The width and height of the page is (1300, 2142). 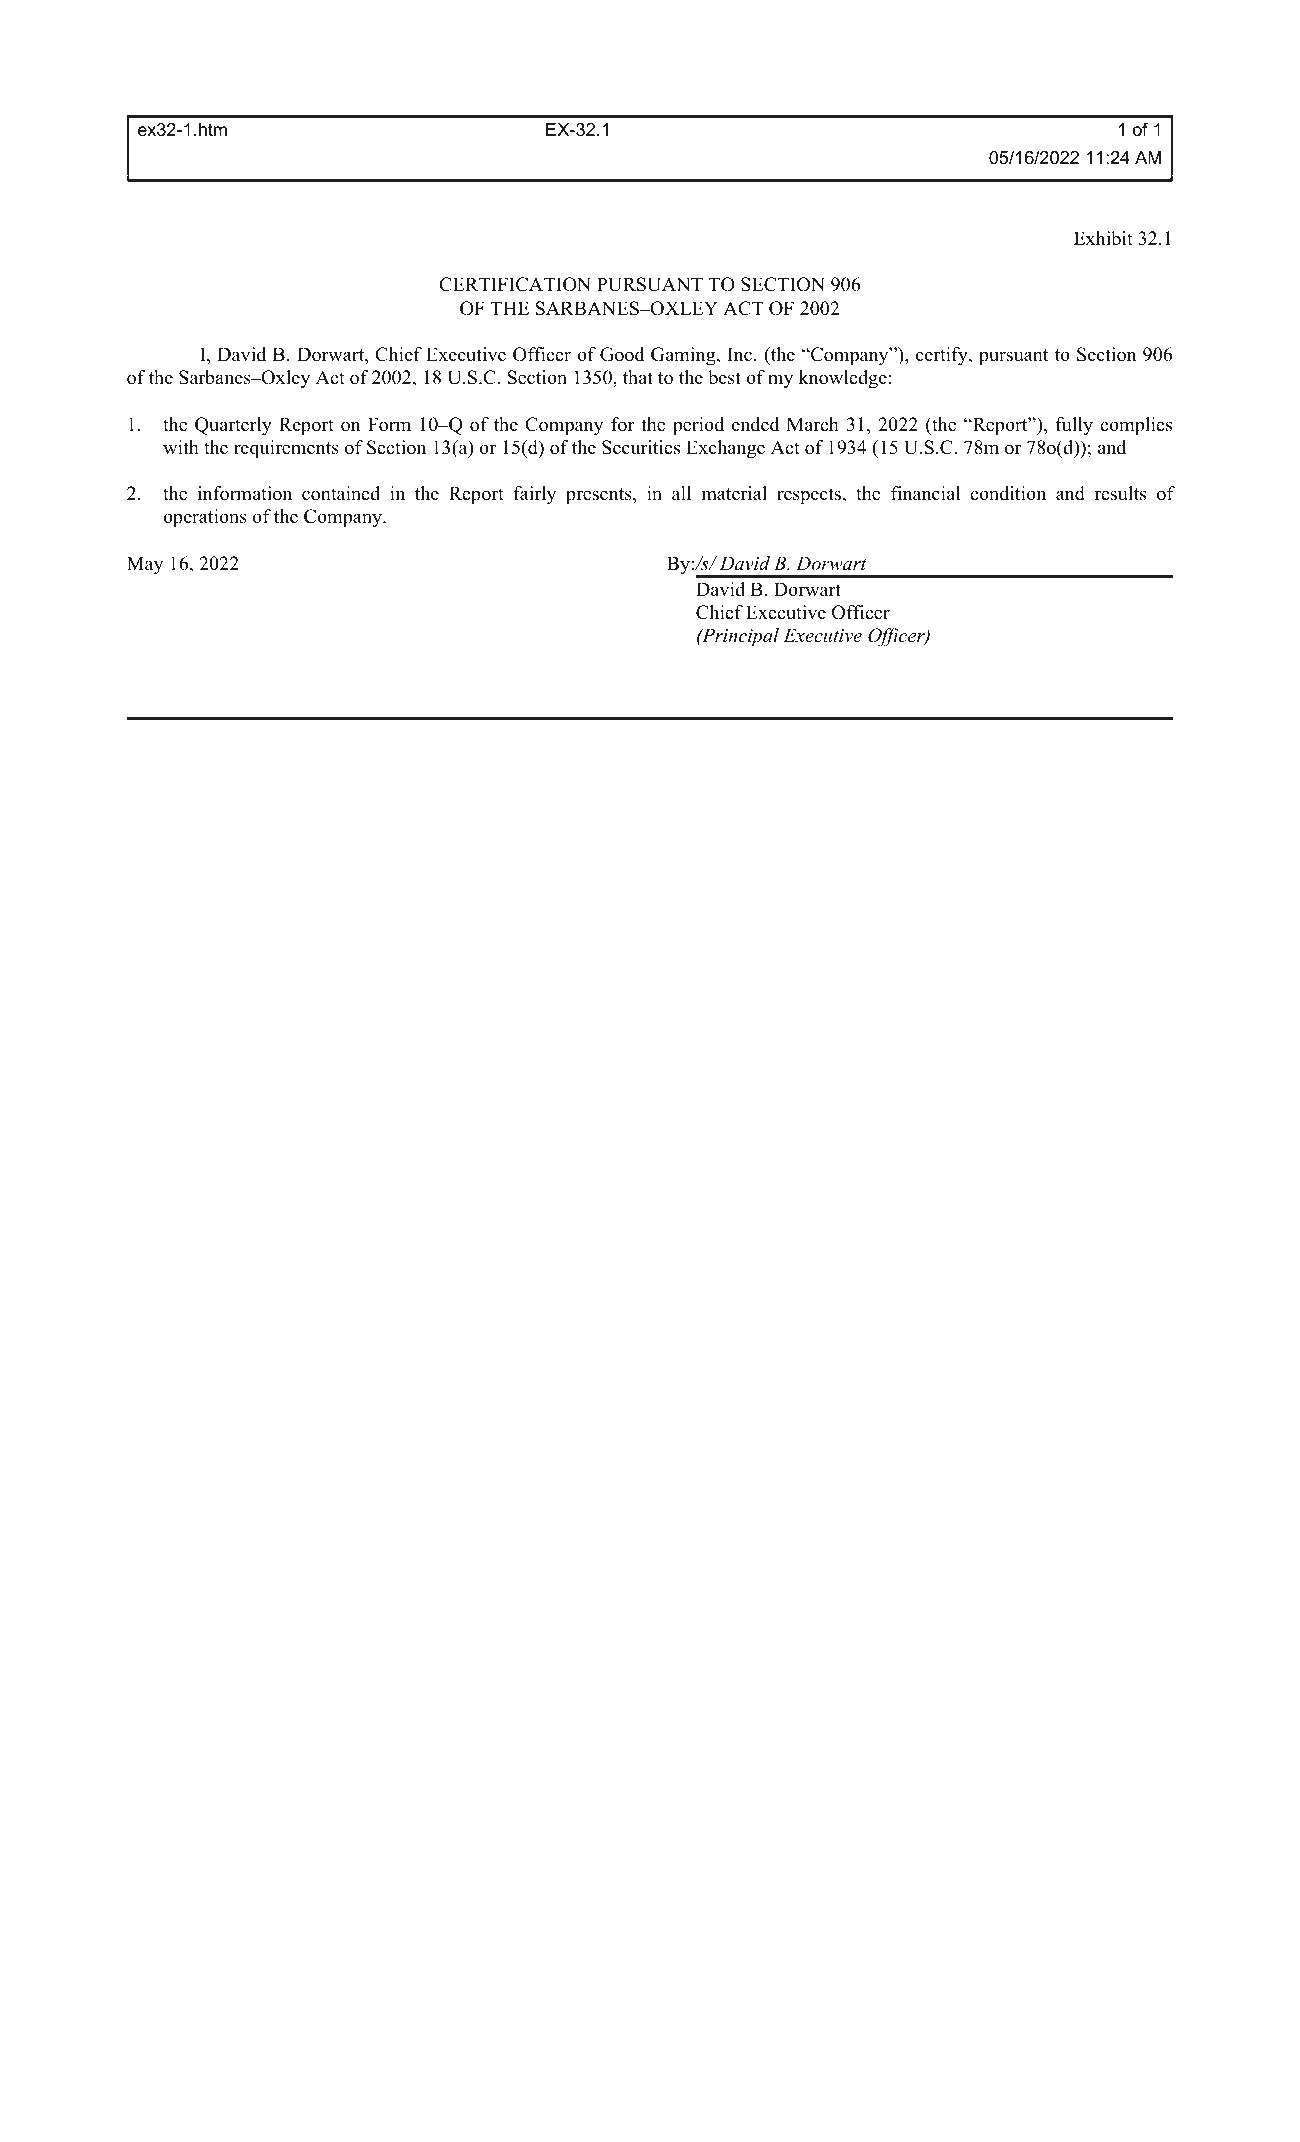 I want to click on all, so click(x=681, y=493).
